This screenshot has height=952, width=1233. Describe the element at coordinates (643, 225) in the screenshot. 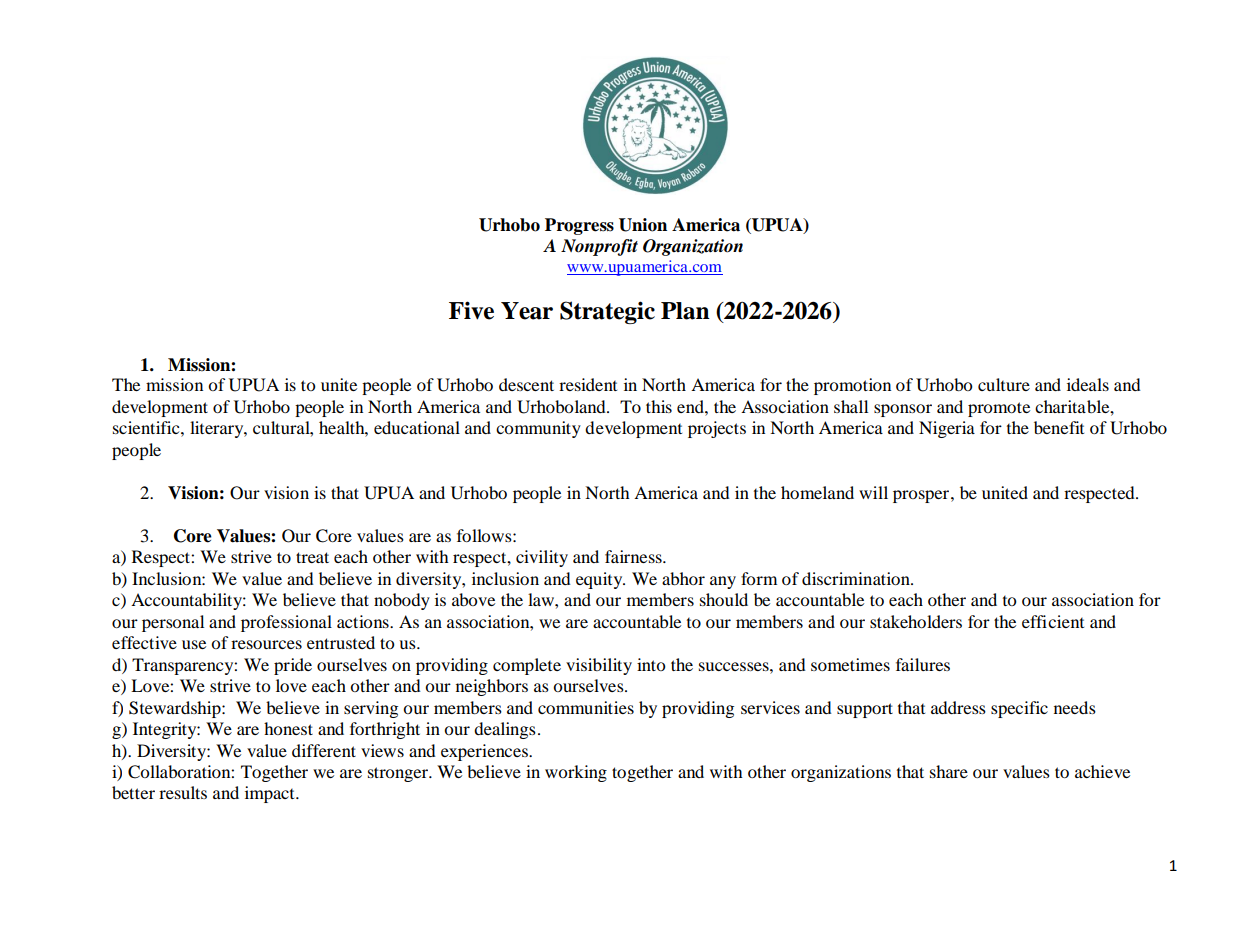

I see `Union` at that location.
